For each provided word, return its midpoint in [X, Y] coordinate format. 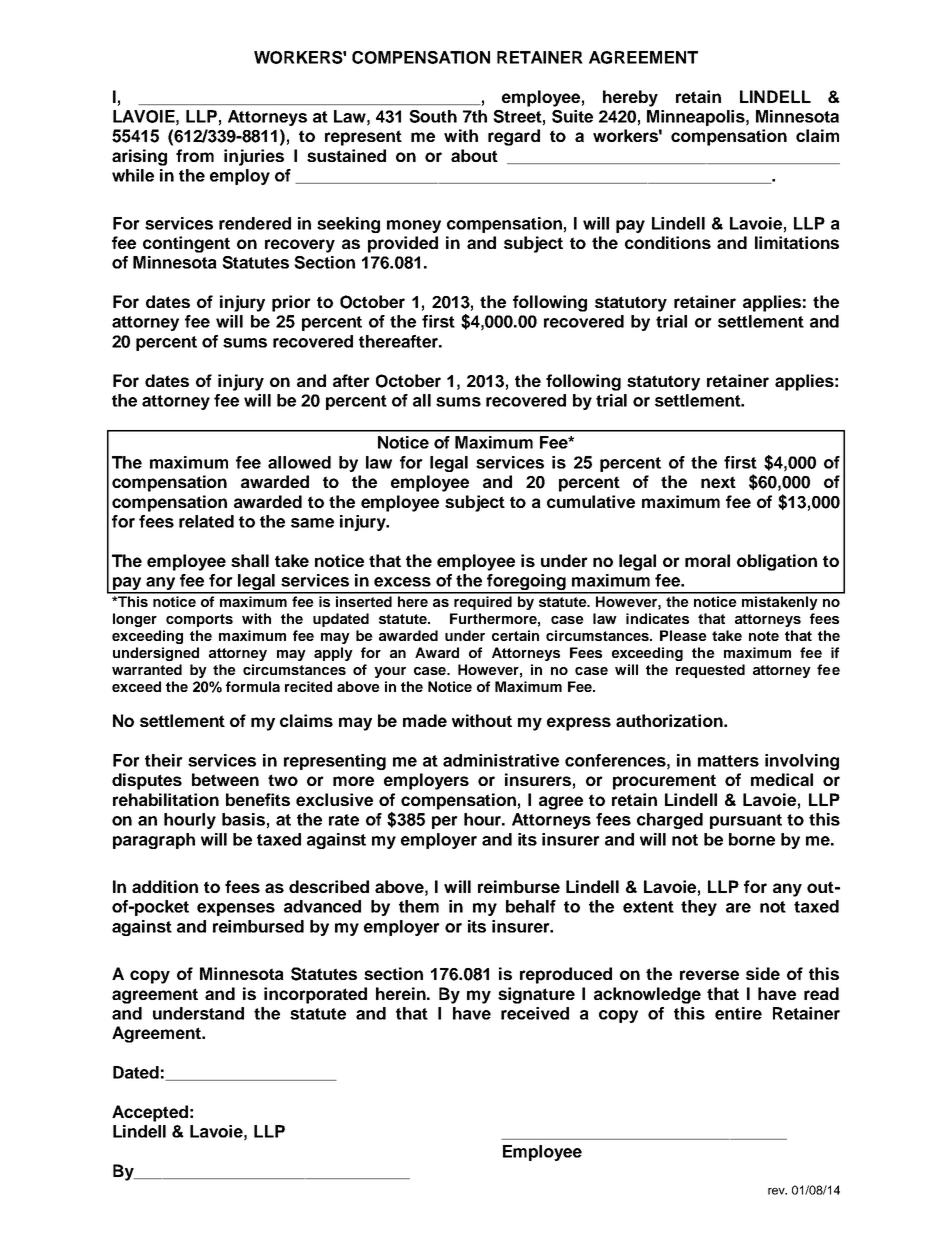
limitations [797, 242]
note [764, 636]
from [195, 155]
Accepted [150, 1113]
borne [752, 839]
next [718, 482]
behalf [531, 906]
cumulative [591, 501]
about [474, 155]
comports [199, 620]
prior [291, 303]
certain [515, 635]
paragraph [154, 841]
